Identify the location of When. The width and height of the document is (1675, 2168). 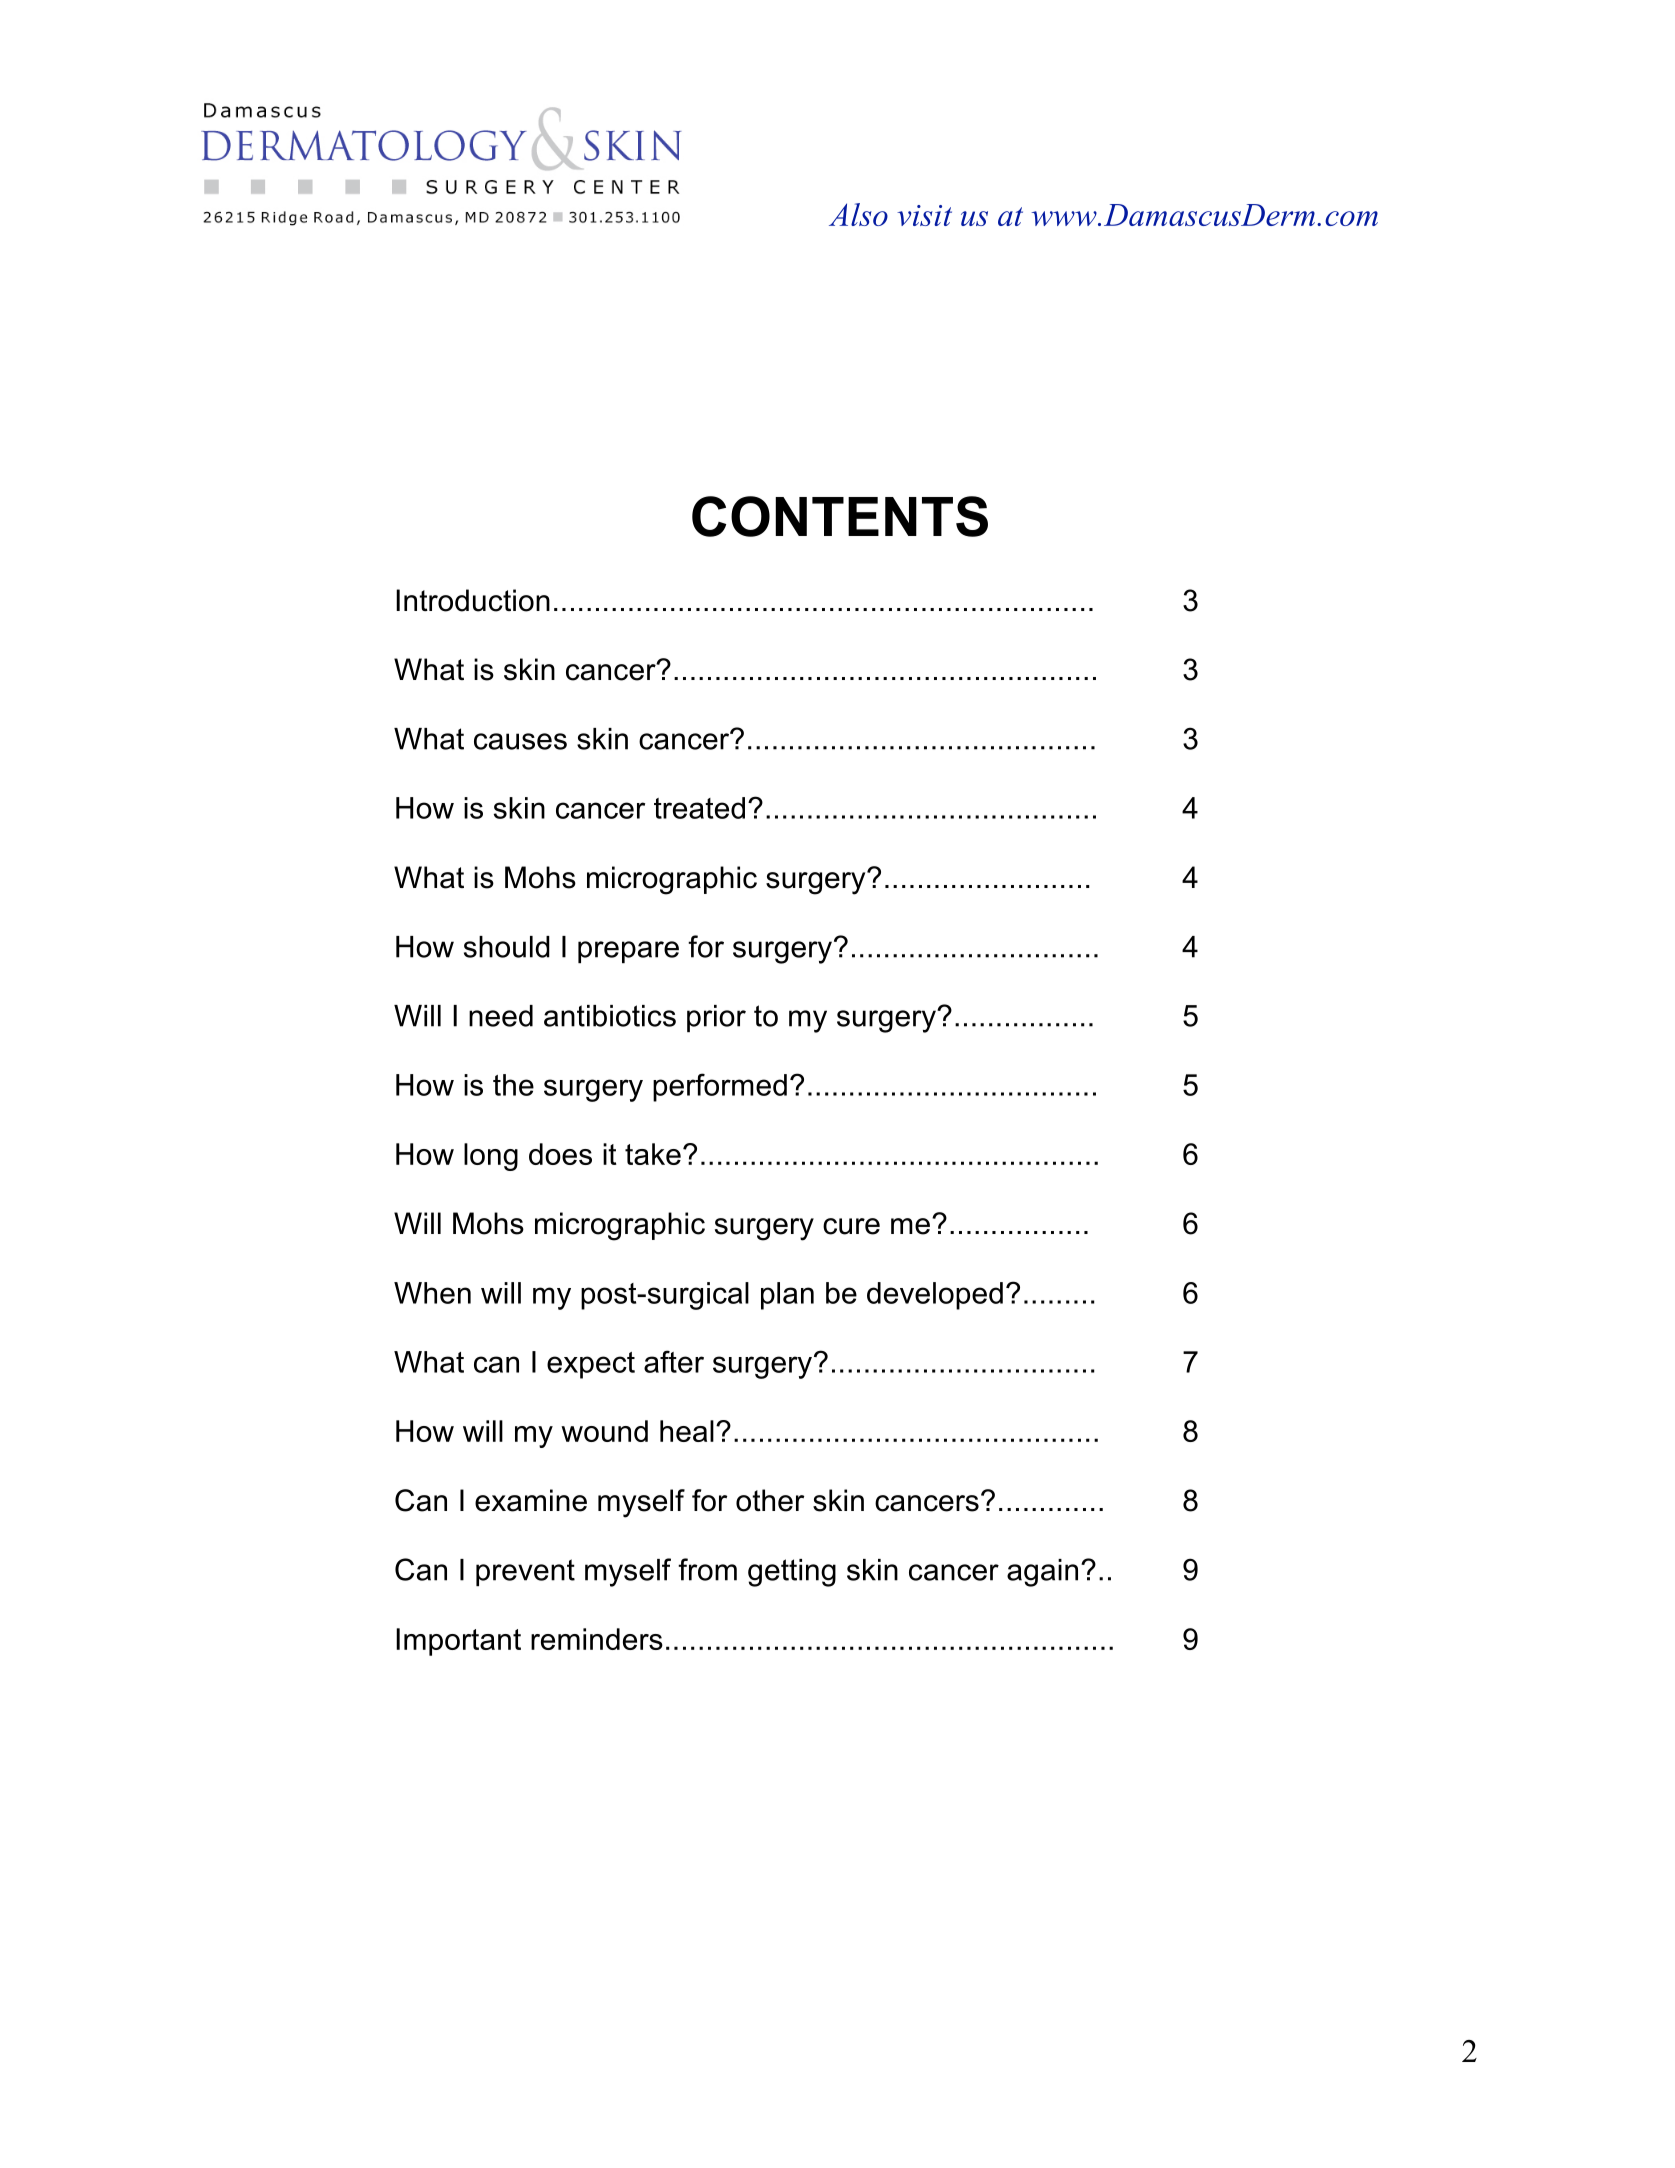
(432, 1293).
